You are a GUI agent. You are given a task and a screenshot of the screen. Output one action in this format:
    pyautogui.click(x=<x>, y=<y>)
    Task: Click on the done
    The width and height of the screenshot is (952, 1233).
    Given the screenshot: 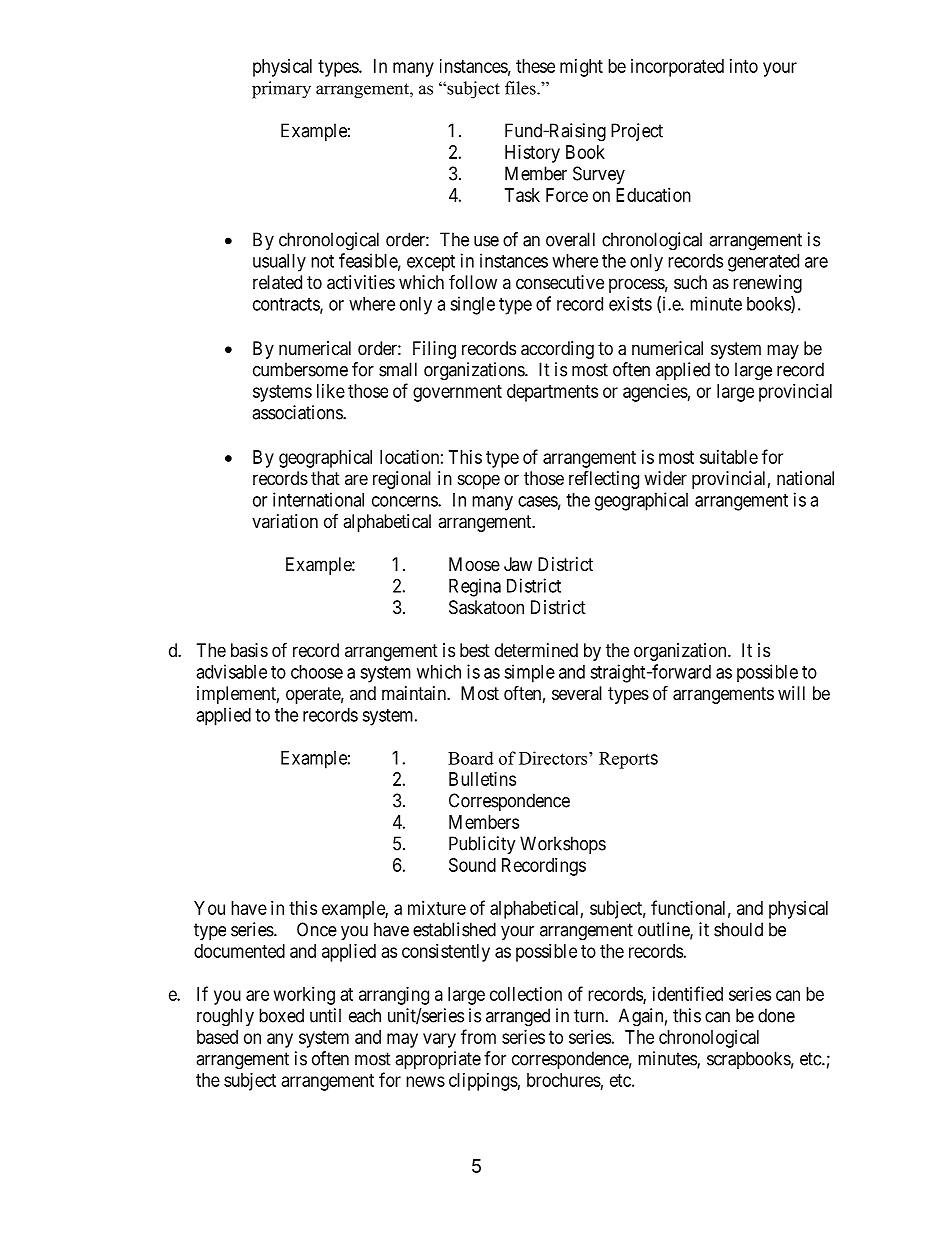 What is the action you would take?
    pyautogui.click(x=776, y=1015)
